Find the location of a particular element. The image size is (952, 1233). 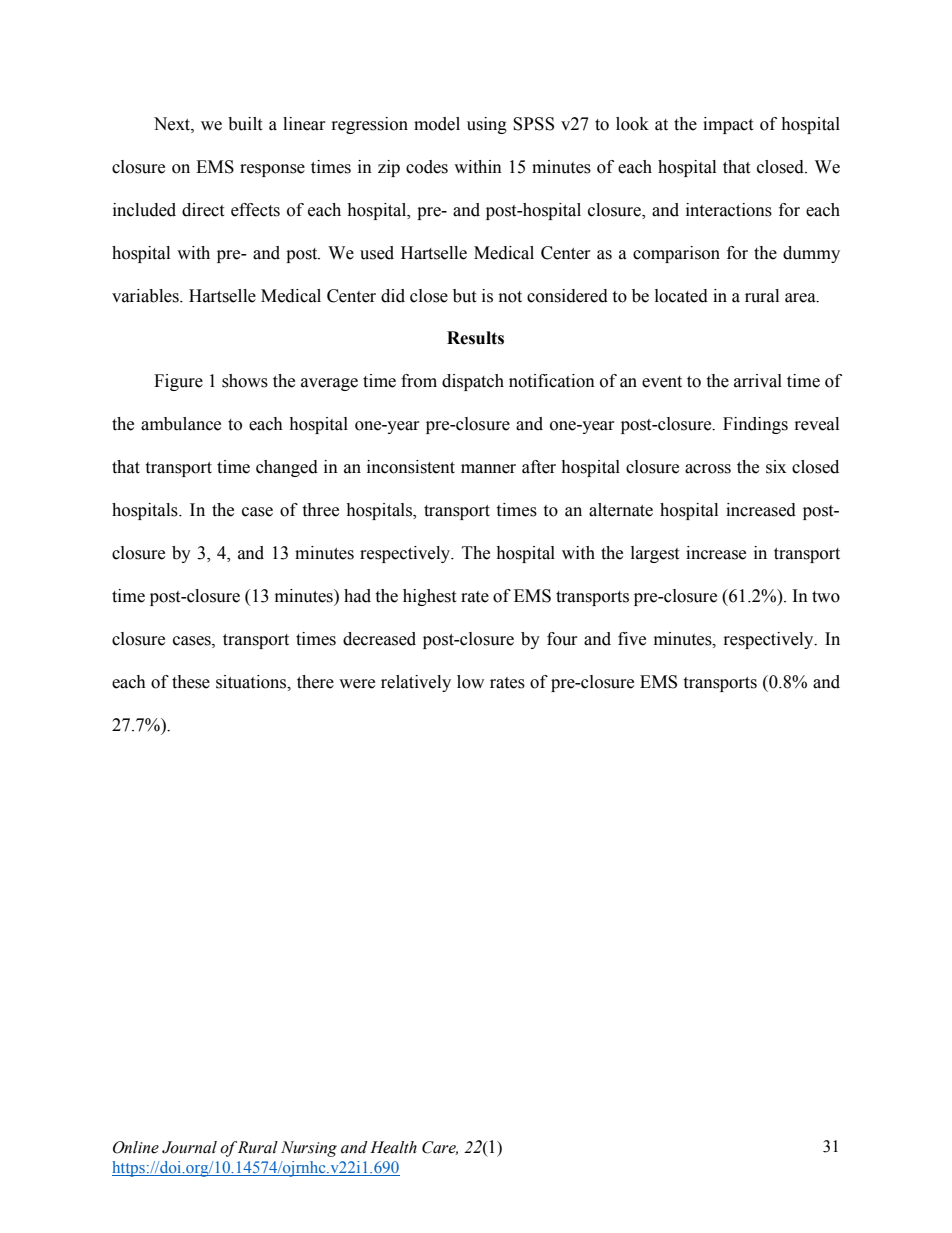

arrival is located at coordinates (758, 381).
